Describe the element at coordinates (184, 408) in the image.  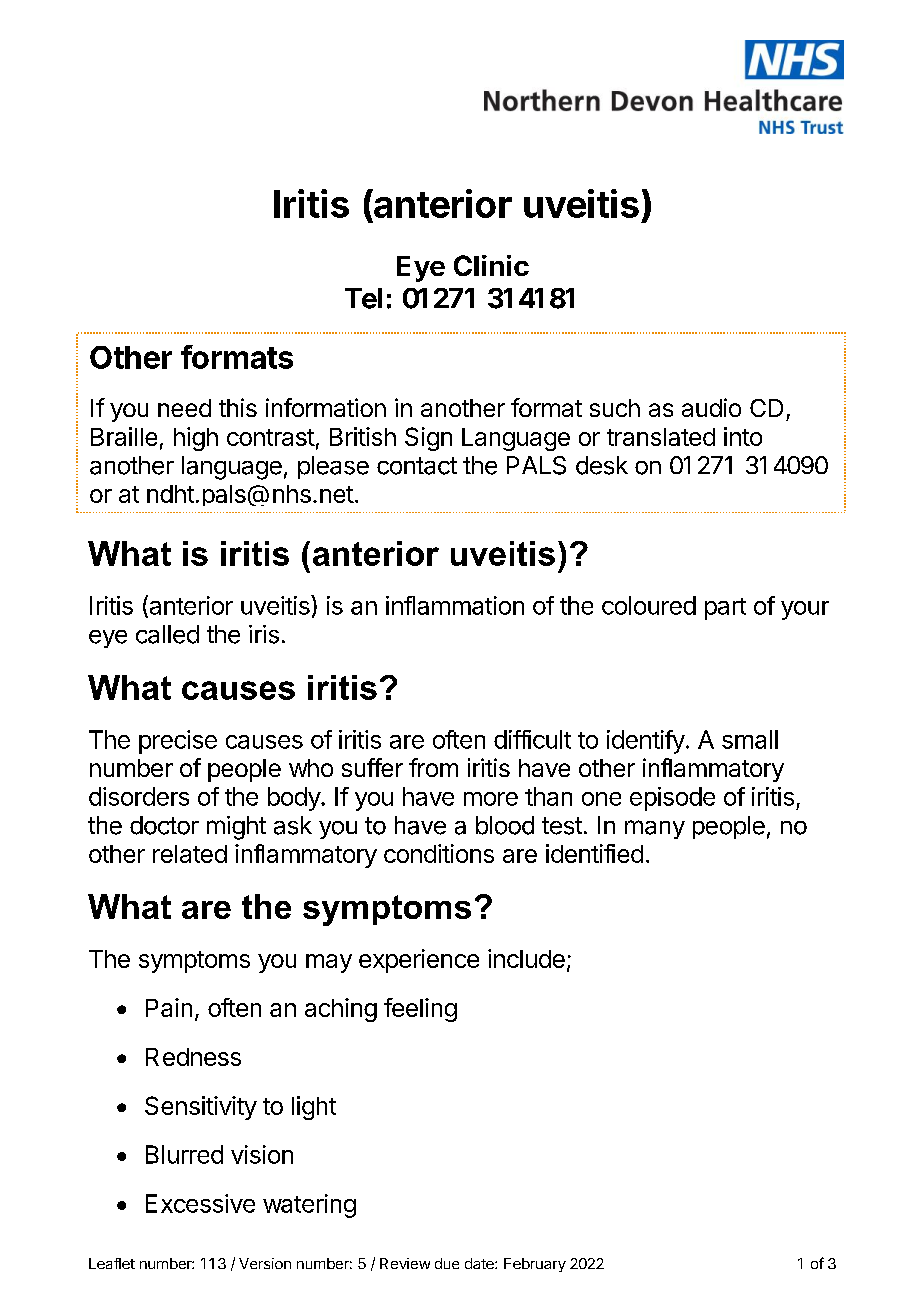
I see `need` at that location.
